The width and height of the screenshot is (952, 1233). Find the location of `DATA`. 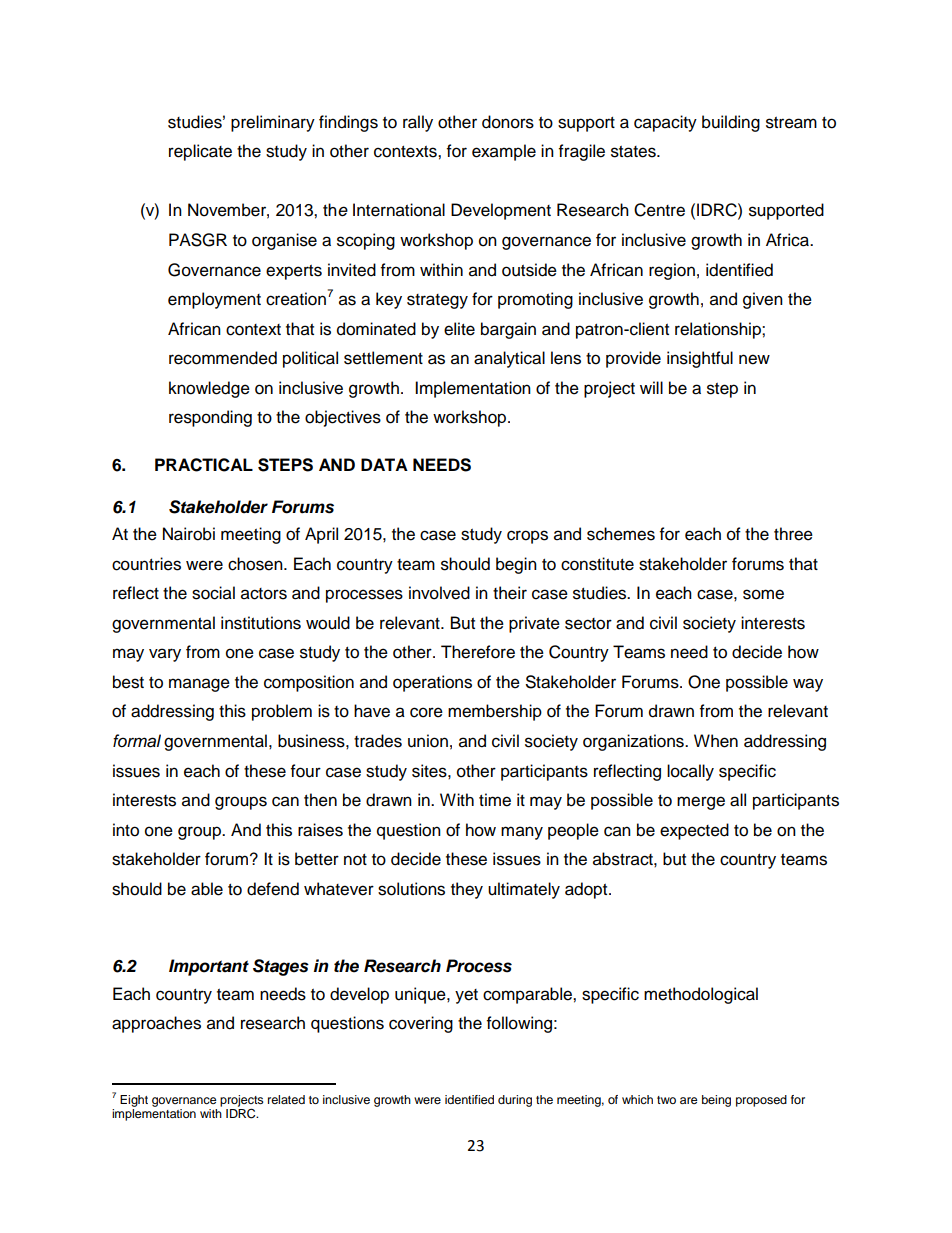

DATA is located at coordinates (384, 464).
